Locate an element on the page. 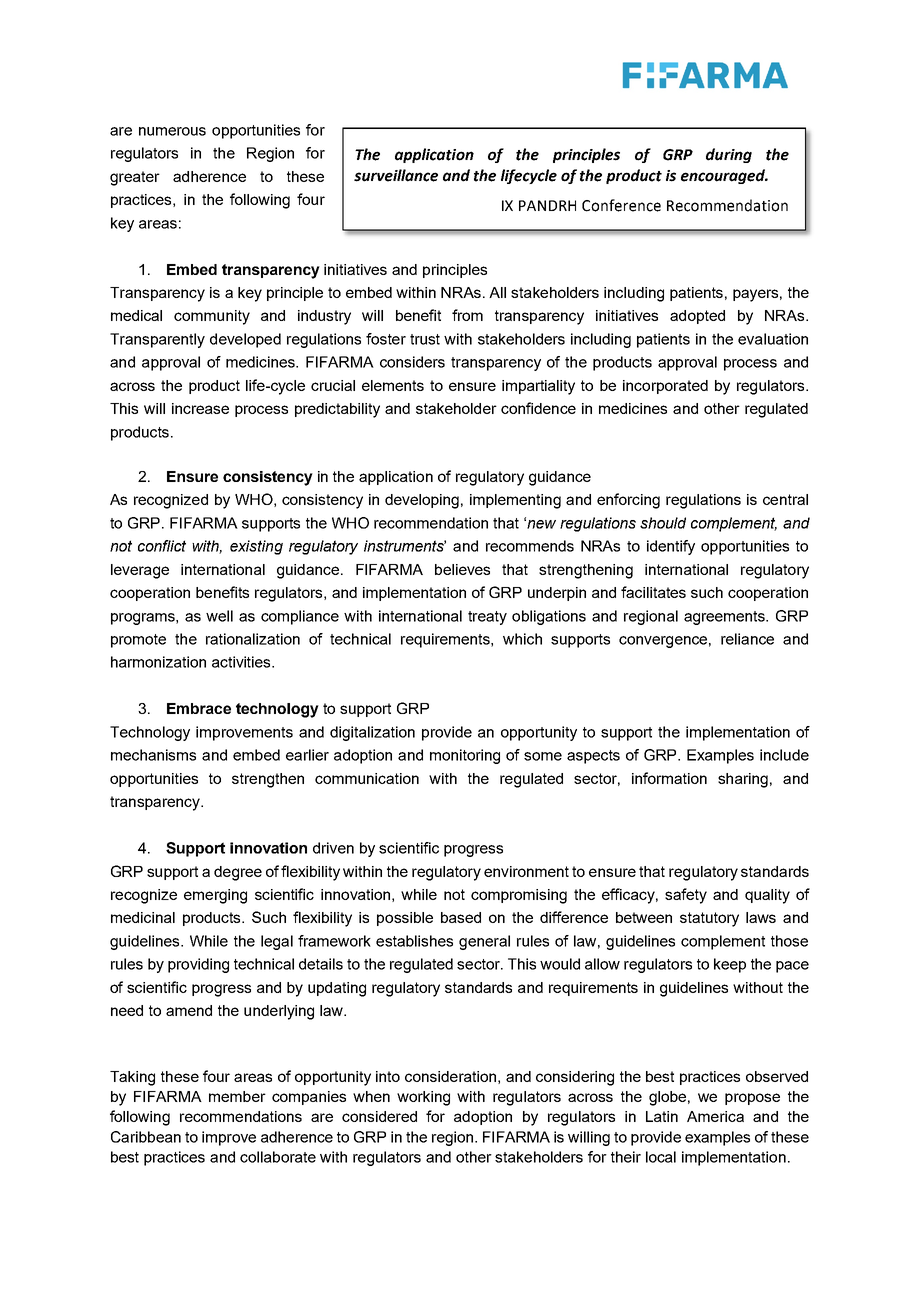  during is located at coordinates (729, 155).
